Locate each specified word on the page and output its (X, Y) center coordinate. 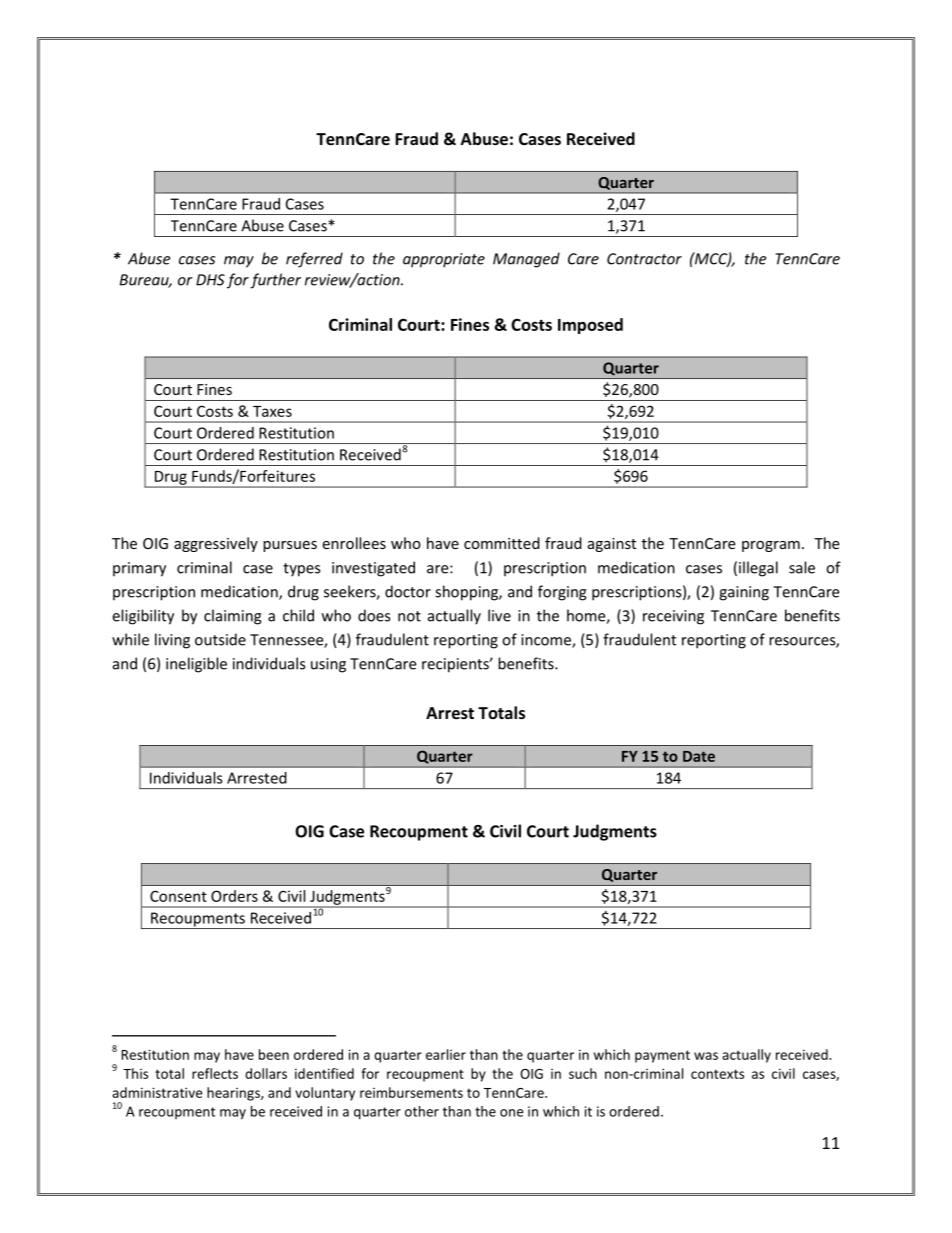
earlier (446, 1054)
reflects (215, 1073)
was (706, 1056)
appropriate (444, 260)
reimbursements (411, 1092)
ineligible (196, 665)
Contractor (644, 259)
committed (502, 543)
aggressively (216, 544)
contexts (717, 1074)
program (771, 546)
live (499, 615)
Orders (234, 896)
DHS (210, 280)
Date (699, 756)
